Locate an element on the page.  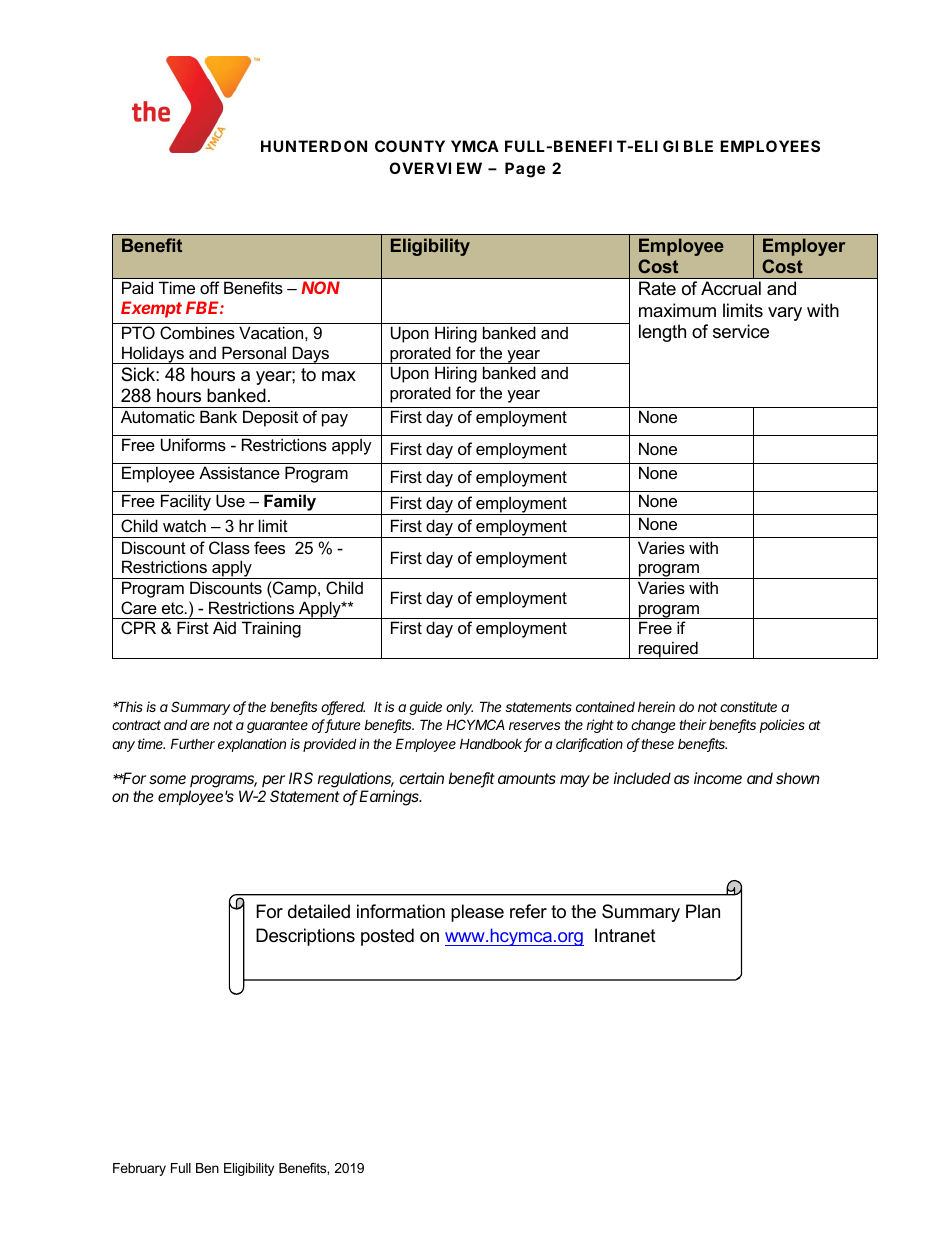
February is located at coordinates (139, 1169).
